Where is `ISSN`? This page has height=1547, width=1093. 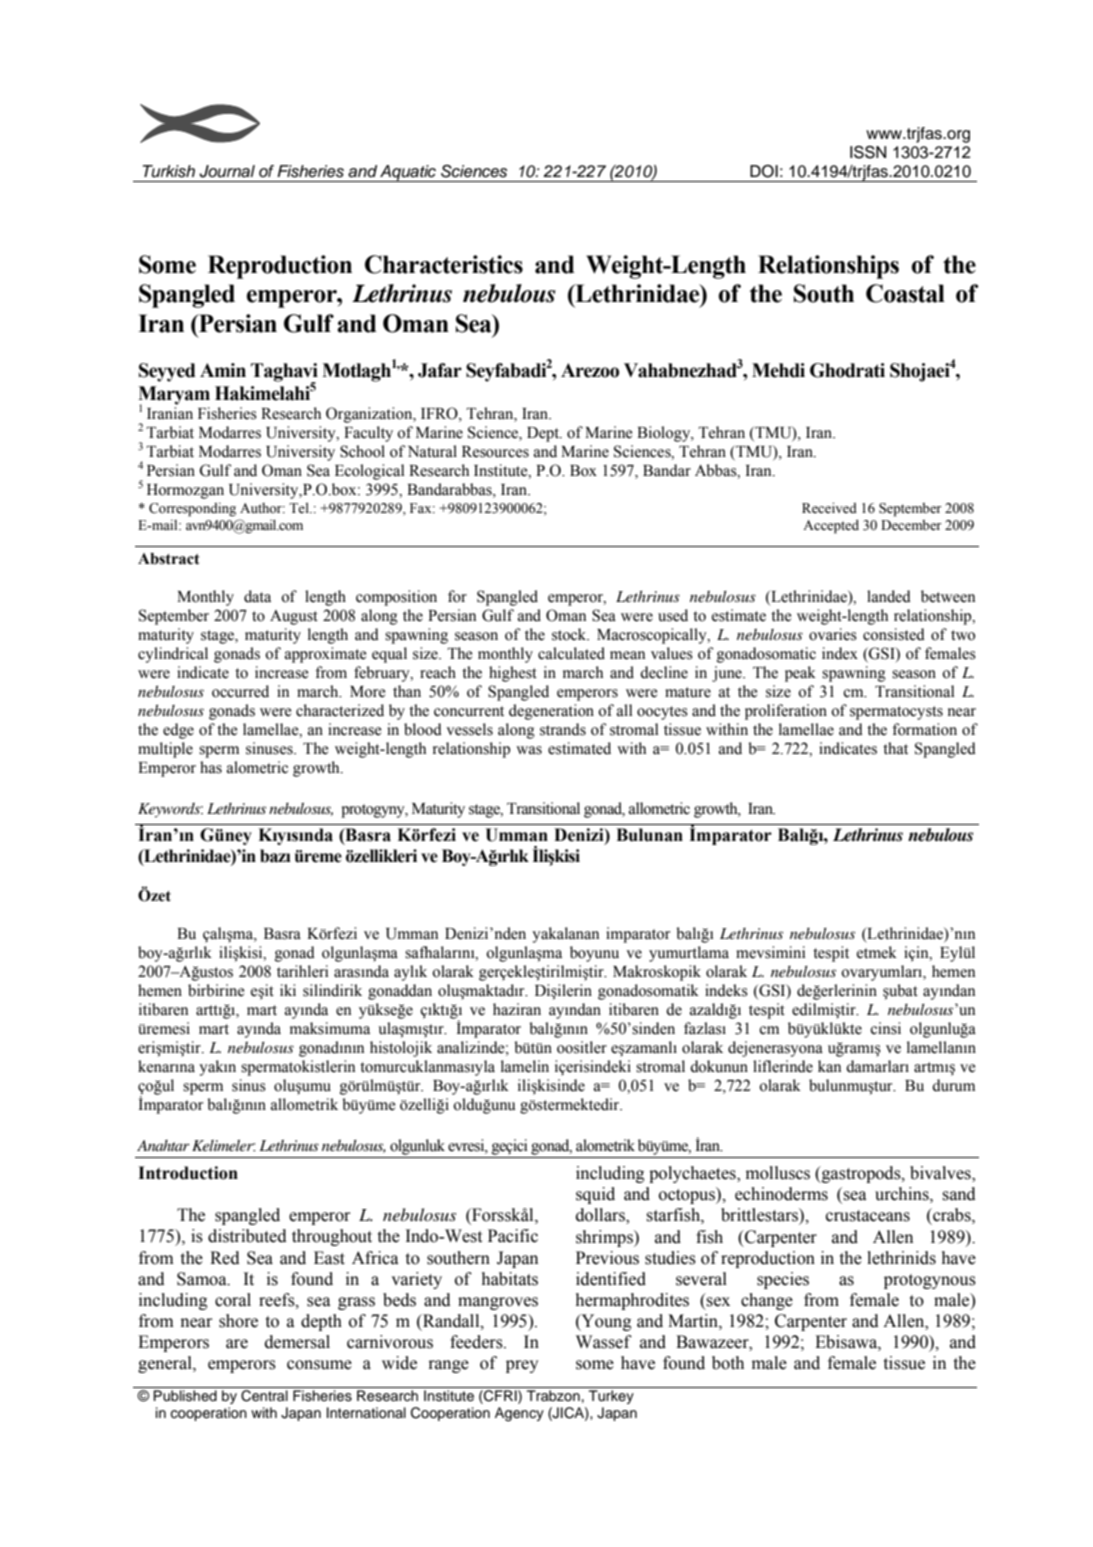 ISSN is located at coordinates (868, 152).
